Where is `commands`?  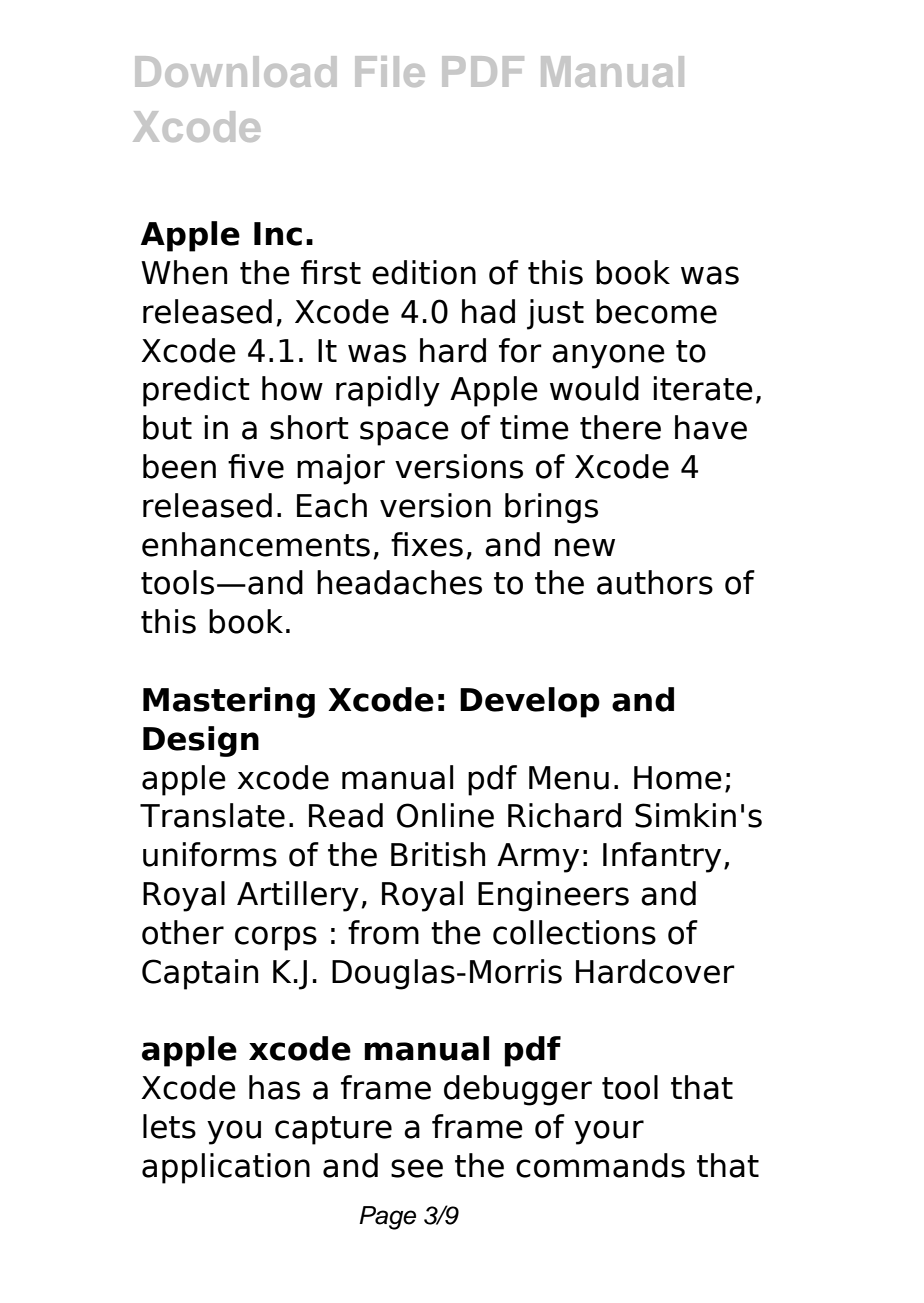 commands is located at coordinates (600, 1165).
